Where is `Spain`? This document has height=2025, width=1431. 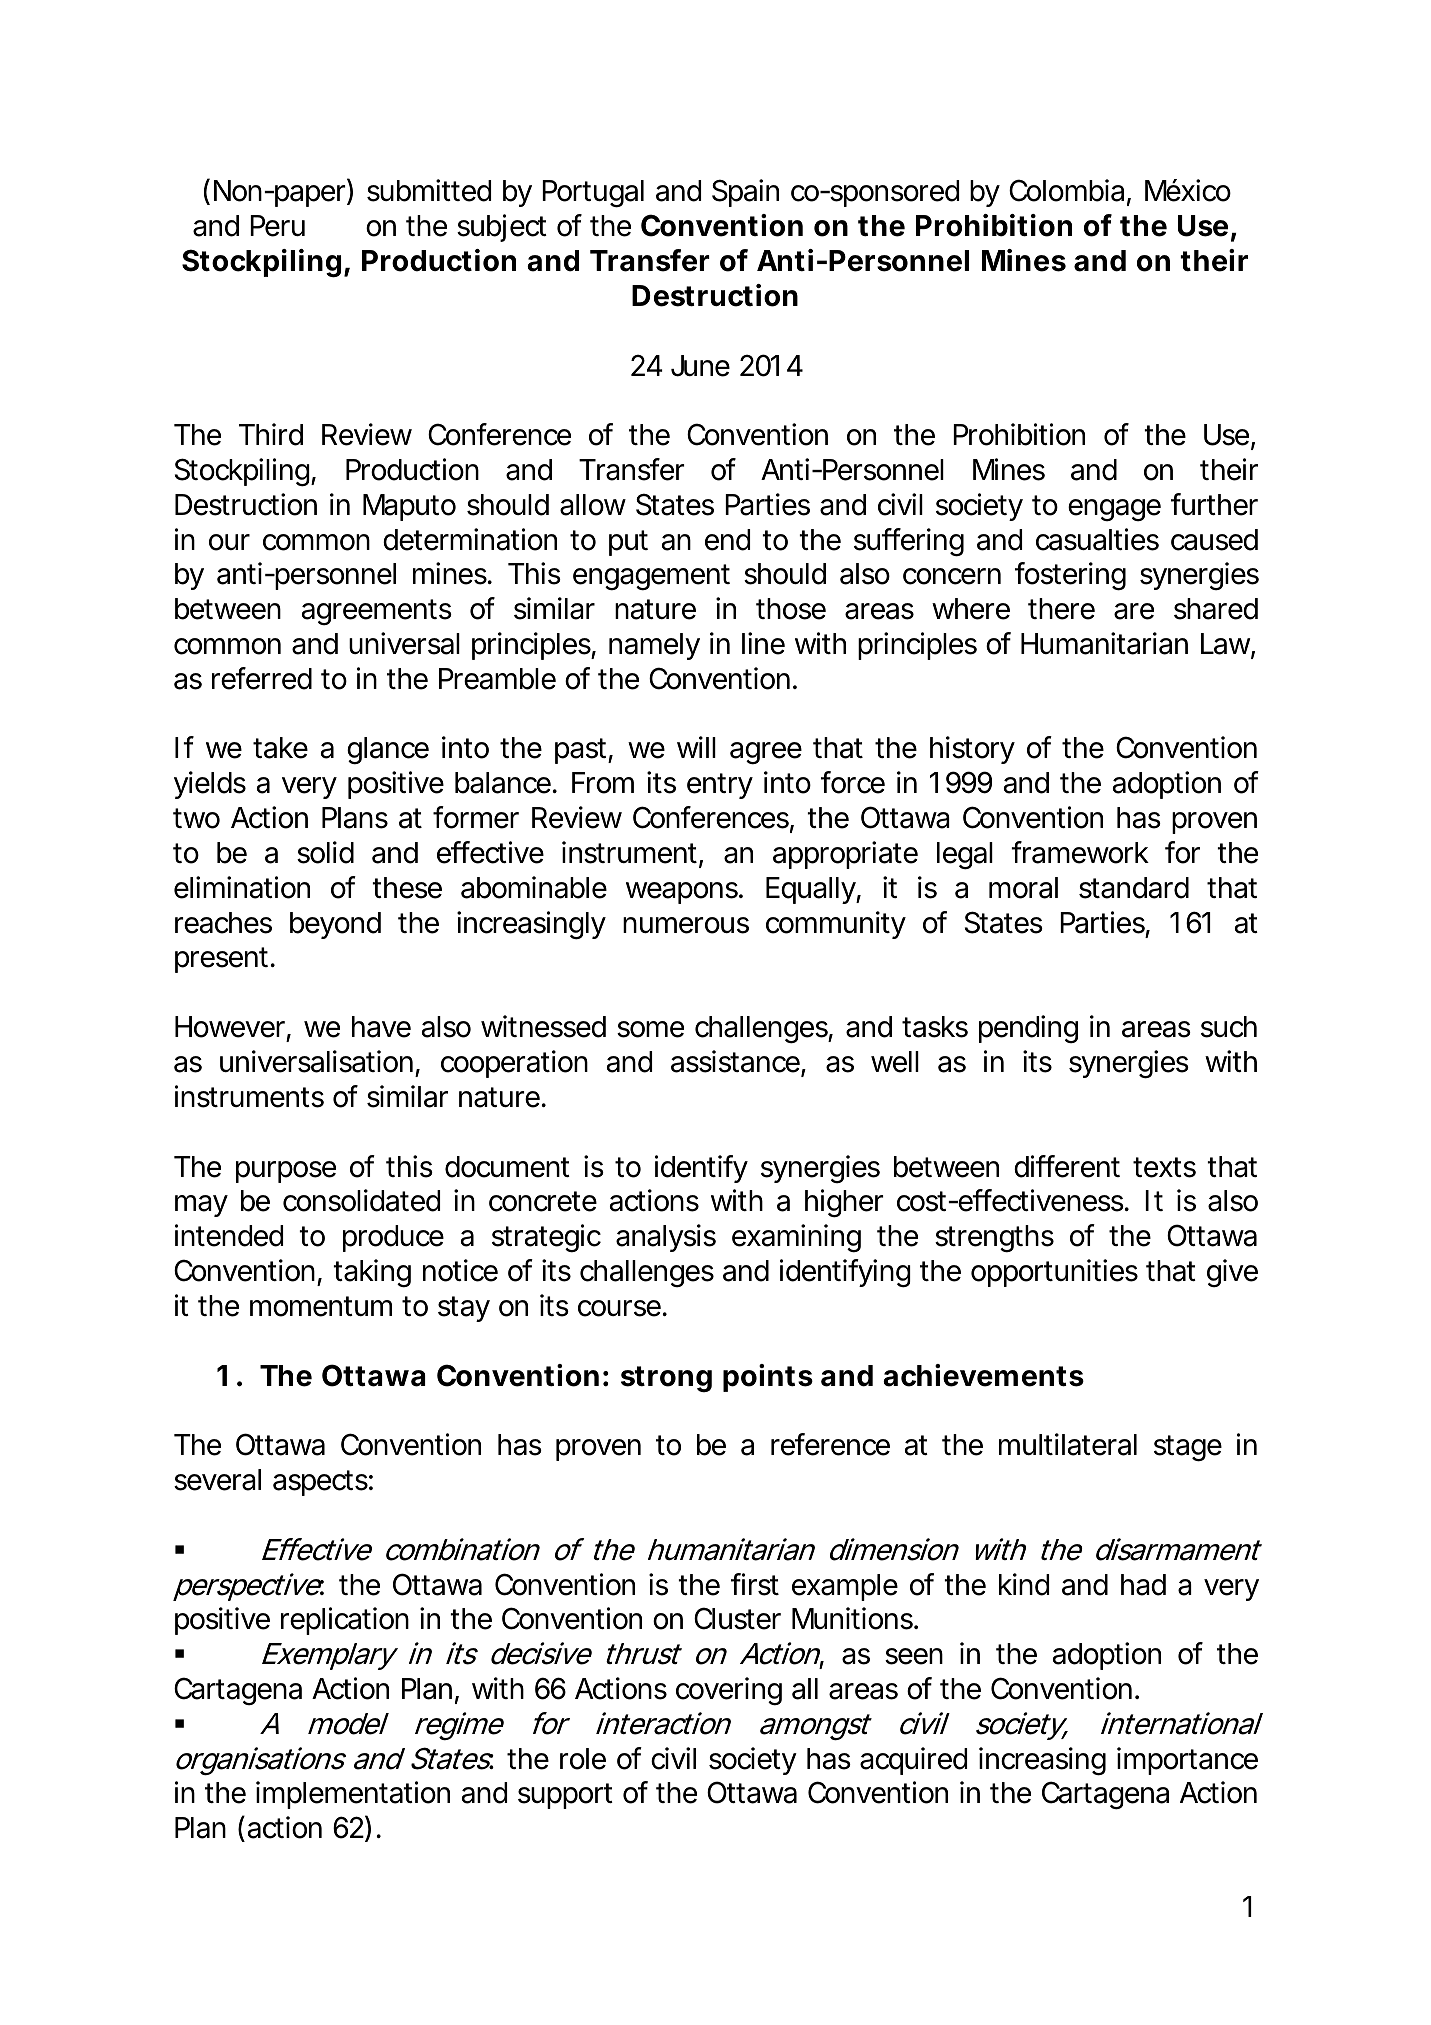
Spain is located at coordinates (745, 193).
